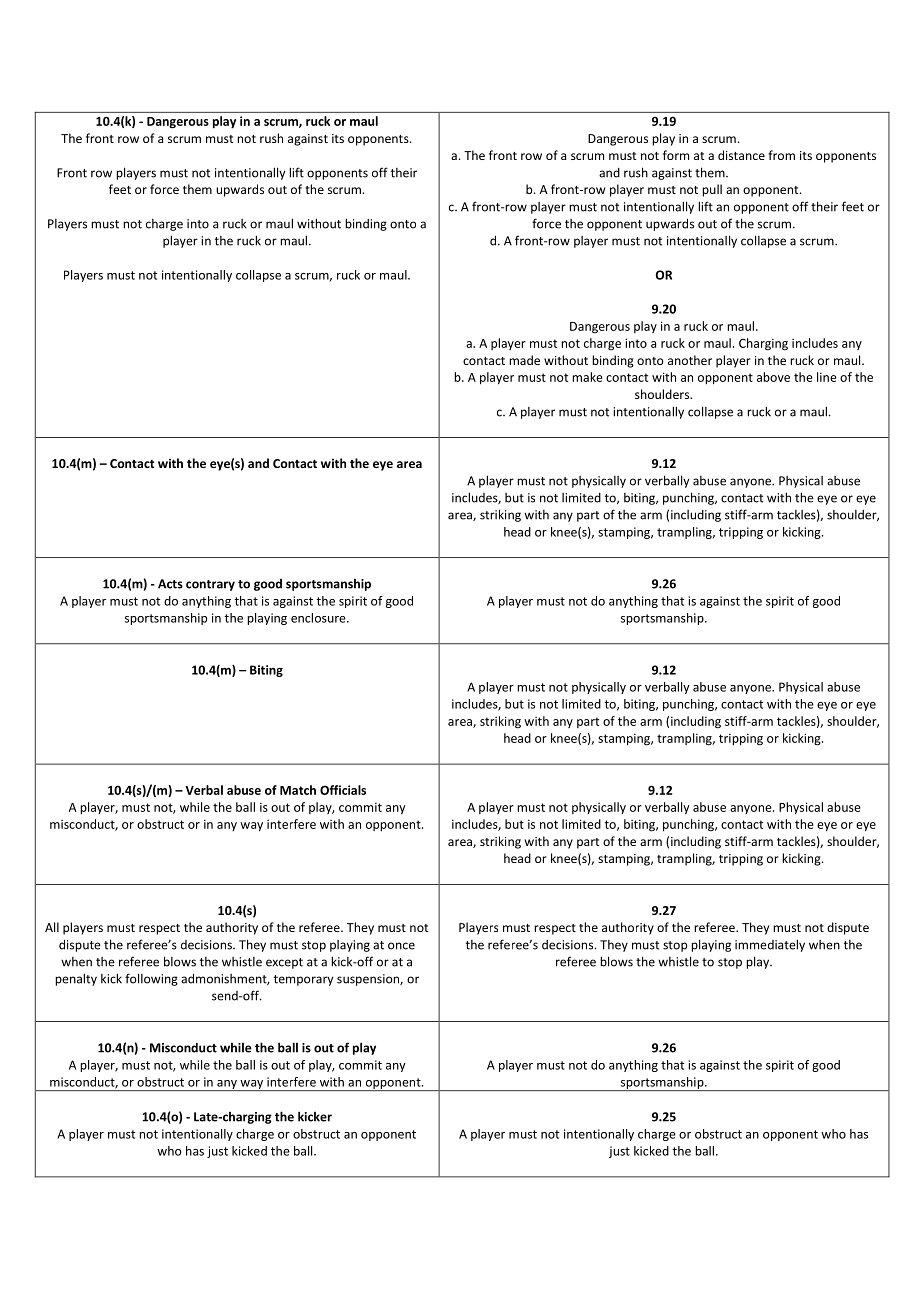 This screenshot has height=1308, width=924. What do you see at coordinates (170, 584) in the screenshot?
I see `Acts` at bounding box center [170, 584].
